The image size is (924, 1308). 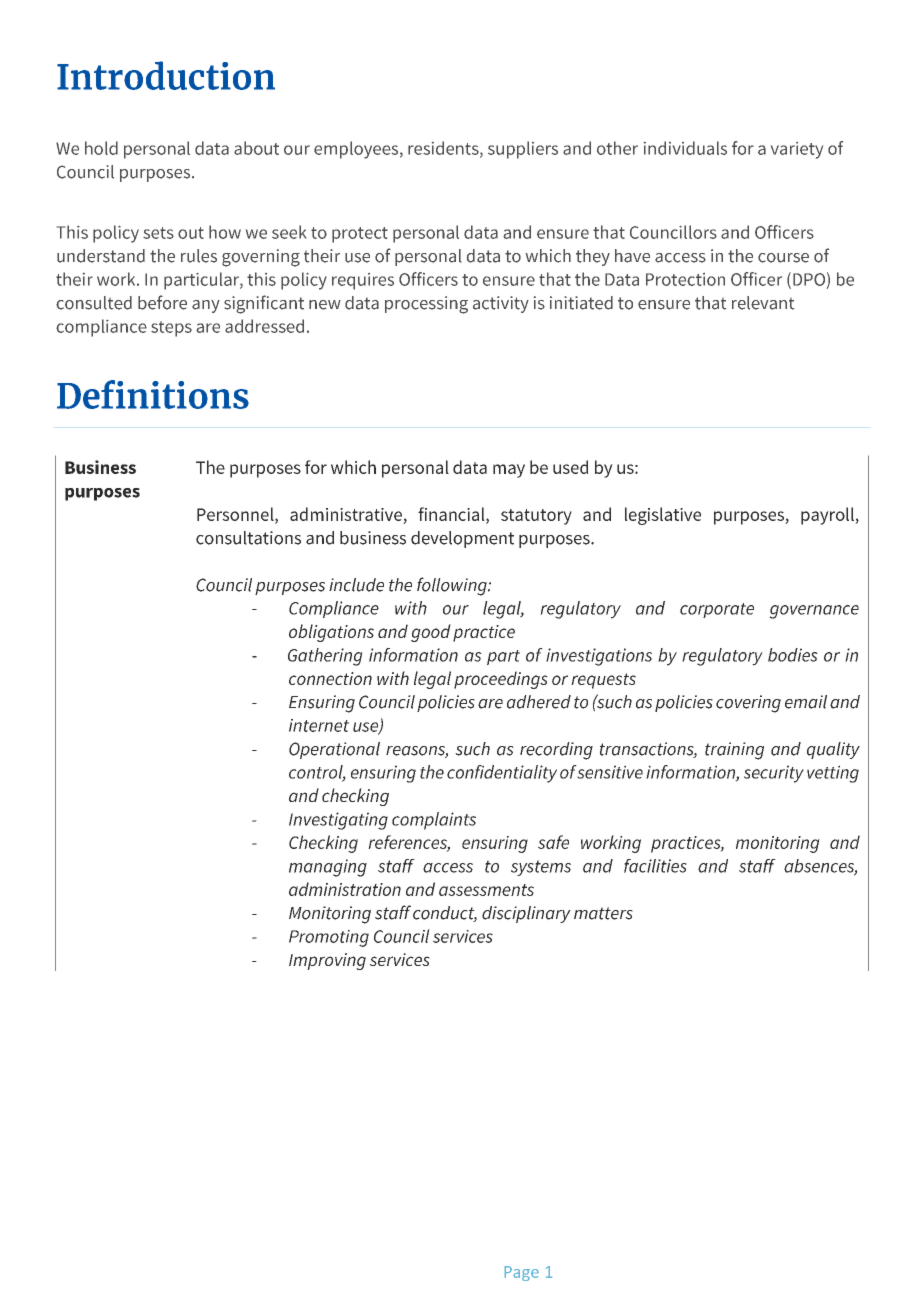 What do you see at coordinates (522, 1273) in the screenshot?
I see `Page` at bounding box center [522, 1273].
